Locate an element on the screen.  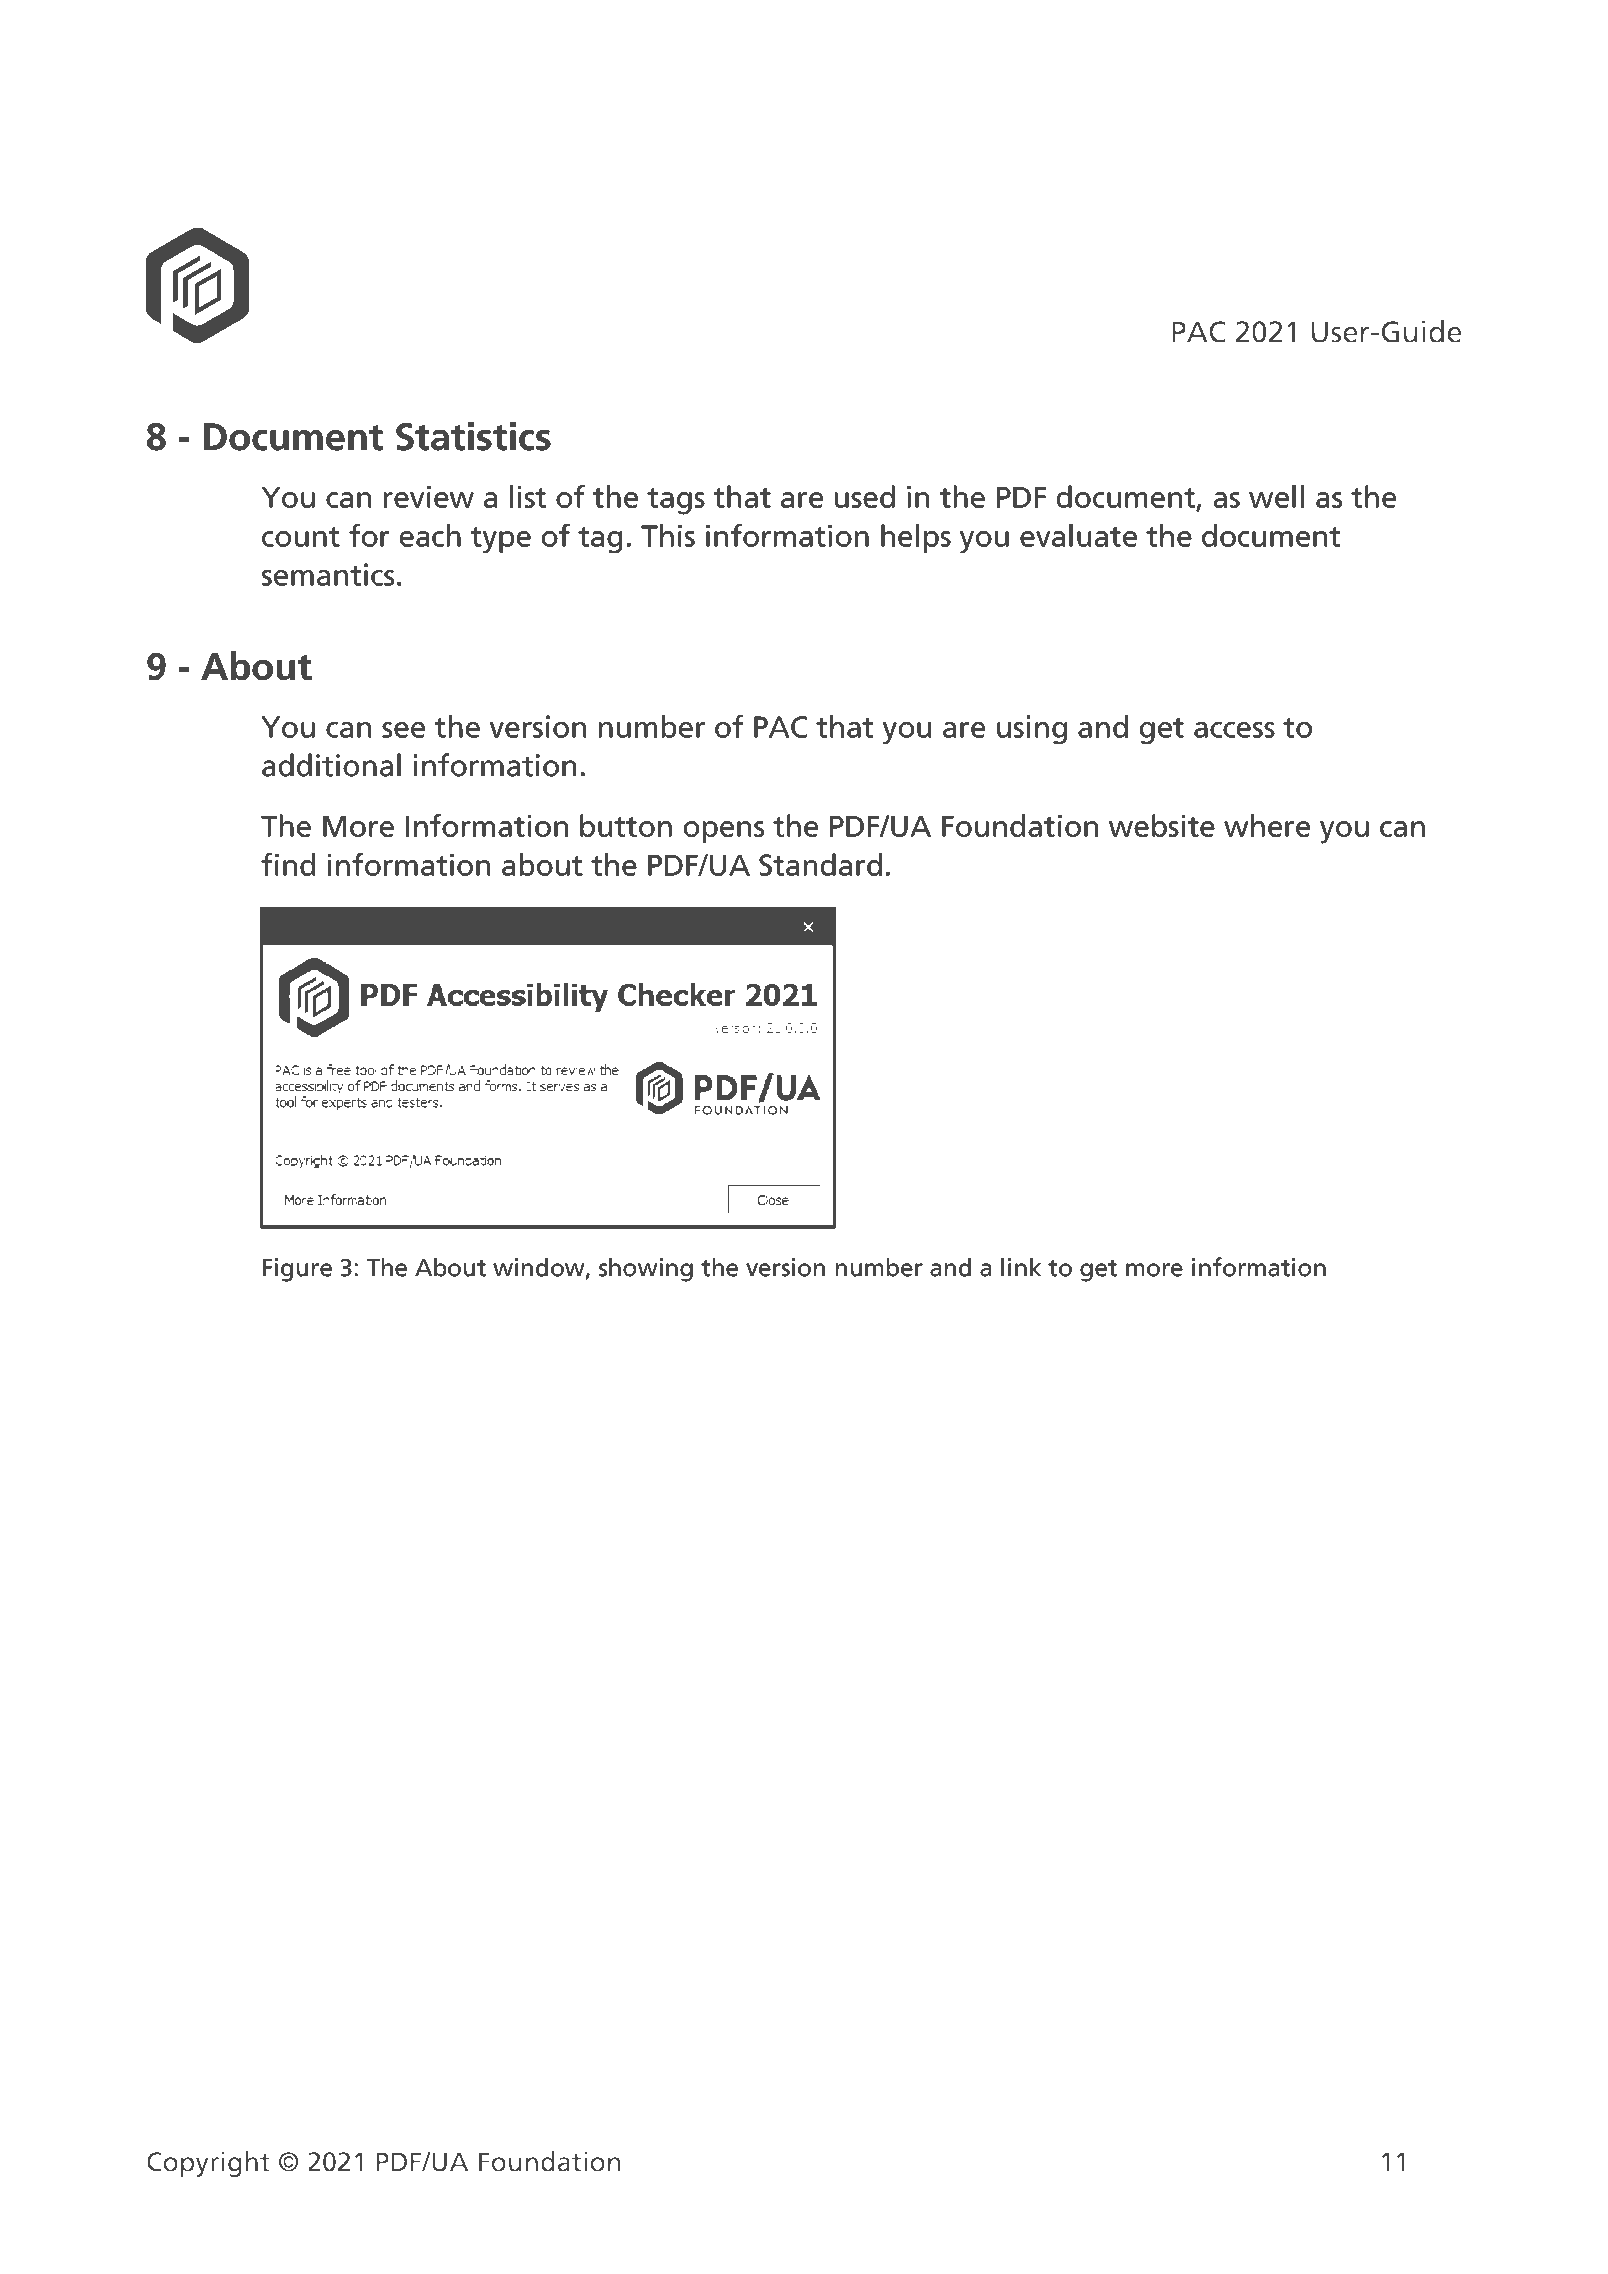
Copyright is located at coordinates (208, 2164).
